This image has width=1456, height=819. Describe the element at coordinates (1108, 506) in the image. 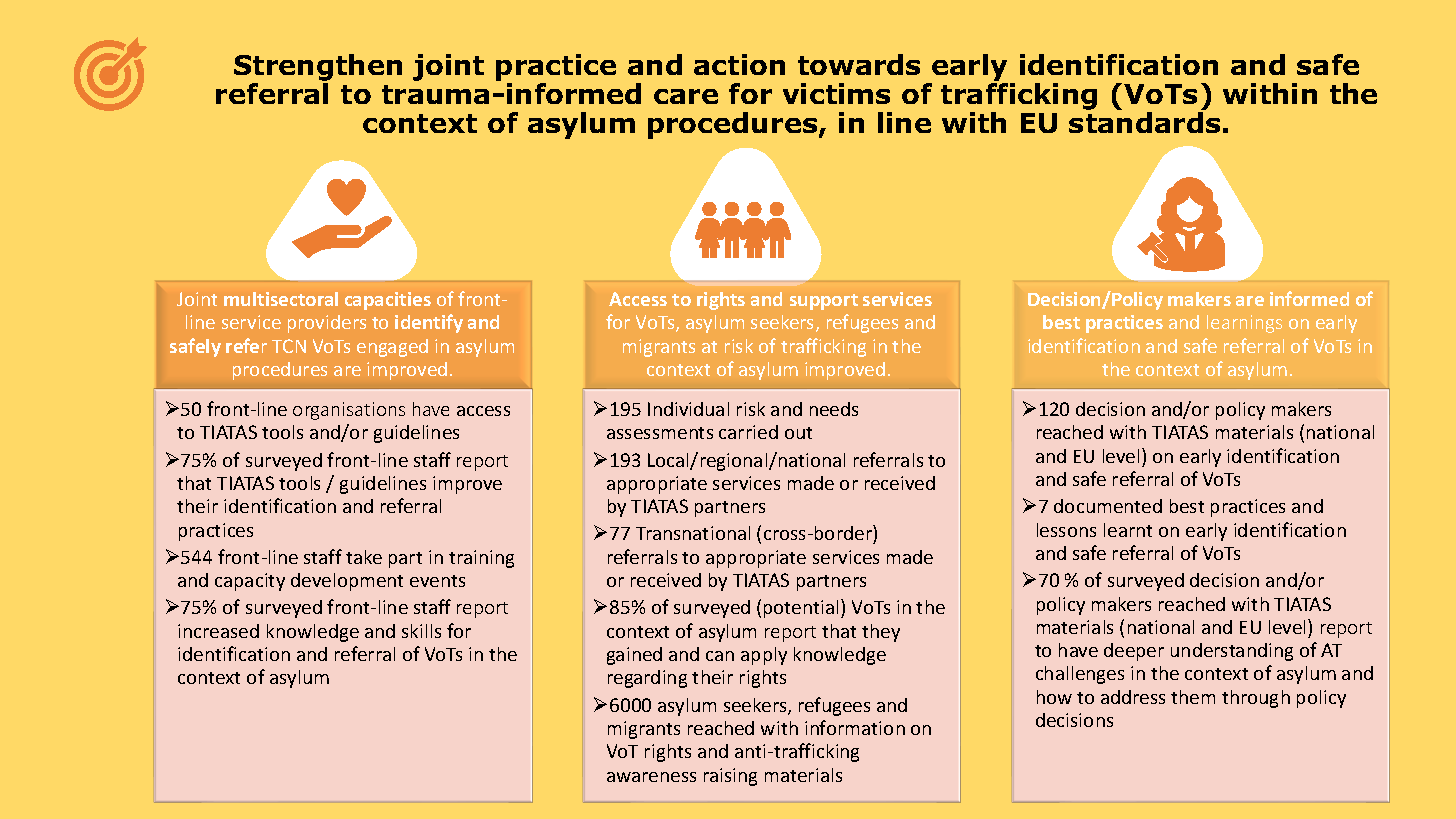

I see `documented` at that location.
